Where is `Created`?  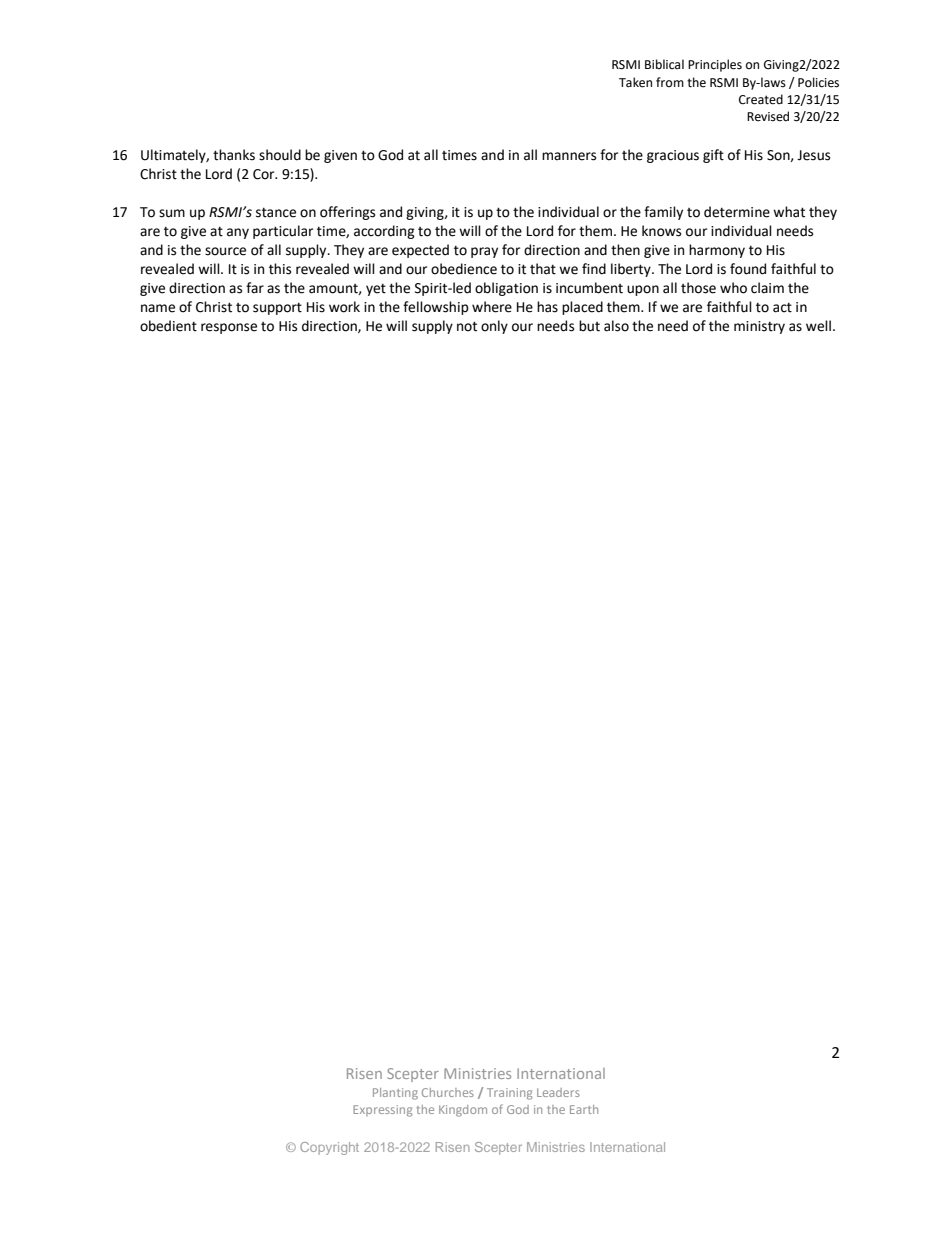
Created is located at coordinates (761, 99).
